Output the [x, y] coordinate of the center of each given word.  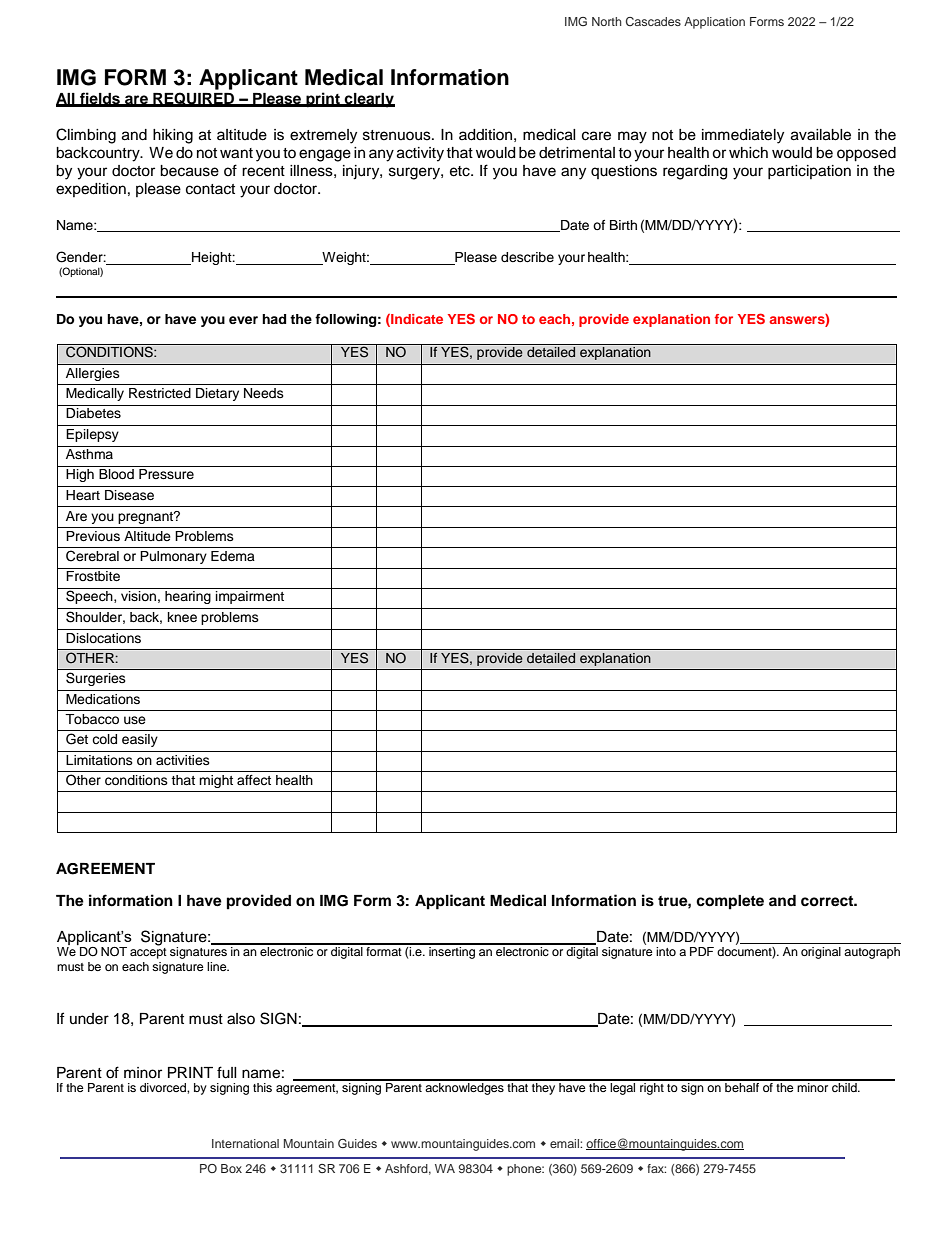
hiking [173, 136]
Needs [264, 393]
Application [714, 23]
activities [183, 760]
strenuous [398, 135]
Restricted [160, 393]
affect [254, 780]
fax [656, 1168]
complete [730, 902]
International [245, 1143]
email [565, 1143]
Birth [623, 225]
